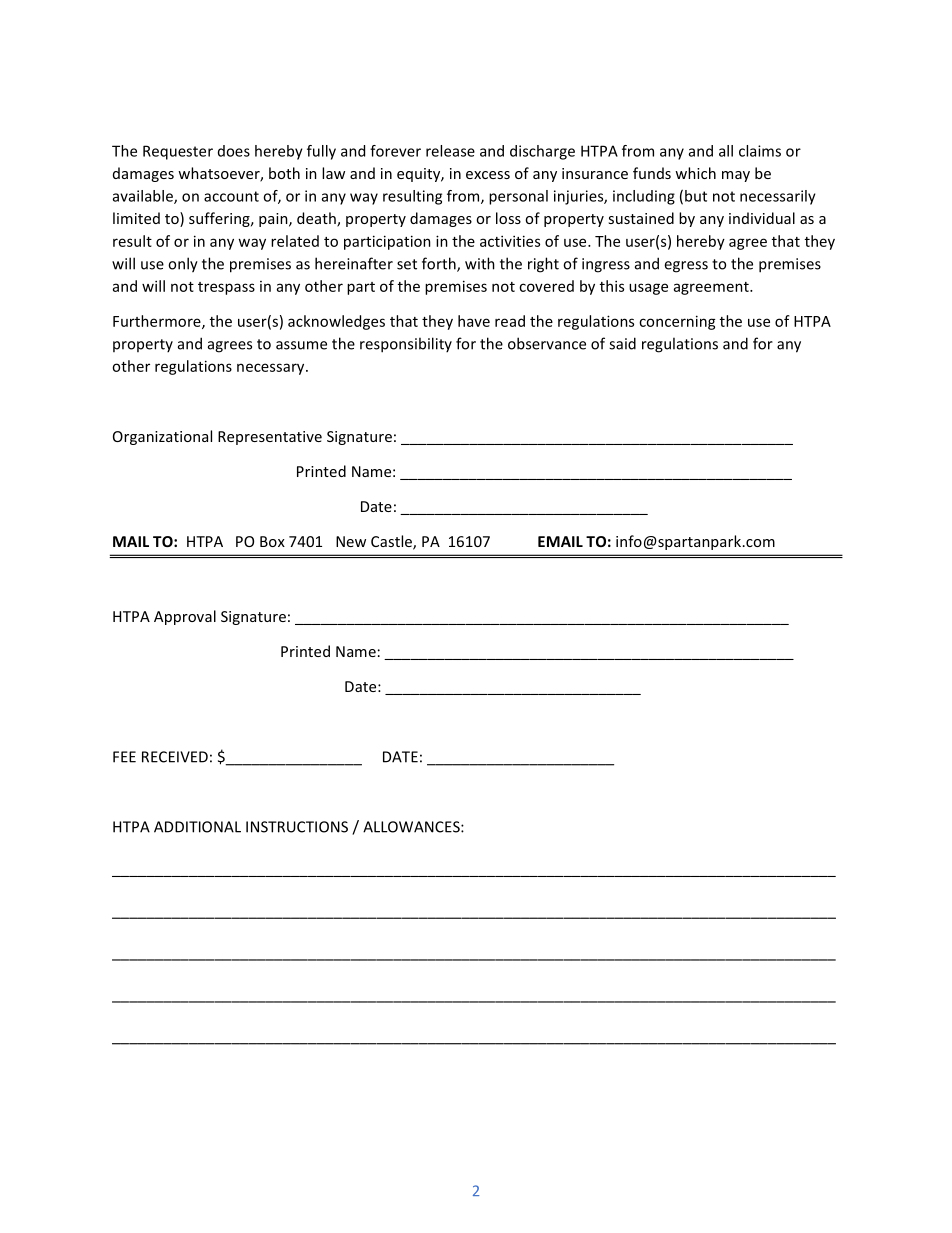 This document has height=1233, width=952. What do you see at coordinates (488, 175) in the document?
I see `excess` at bounding box center [488, 175].
